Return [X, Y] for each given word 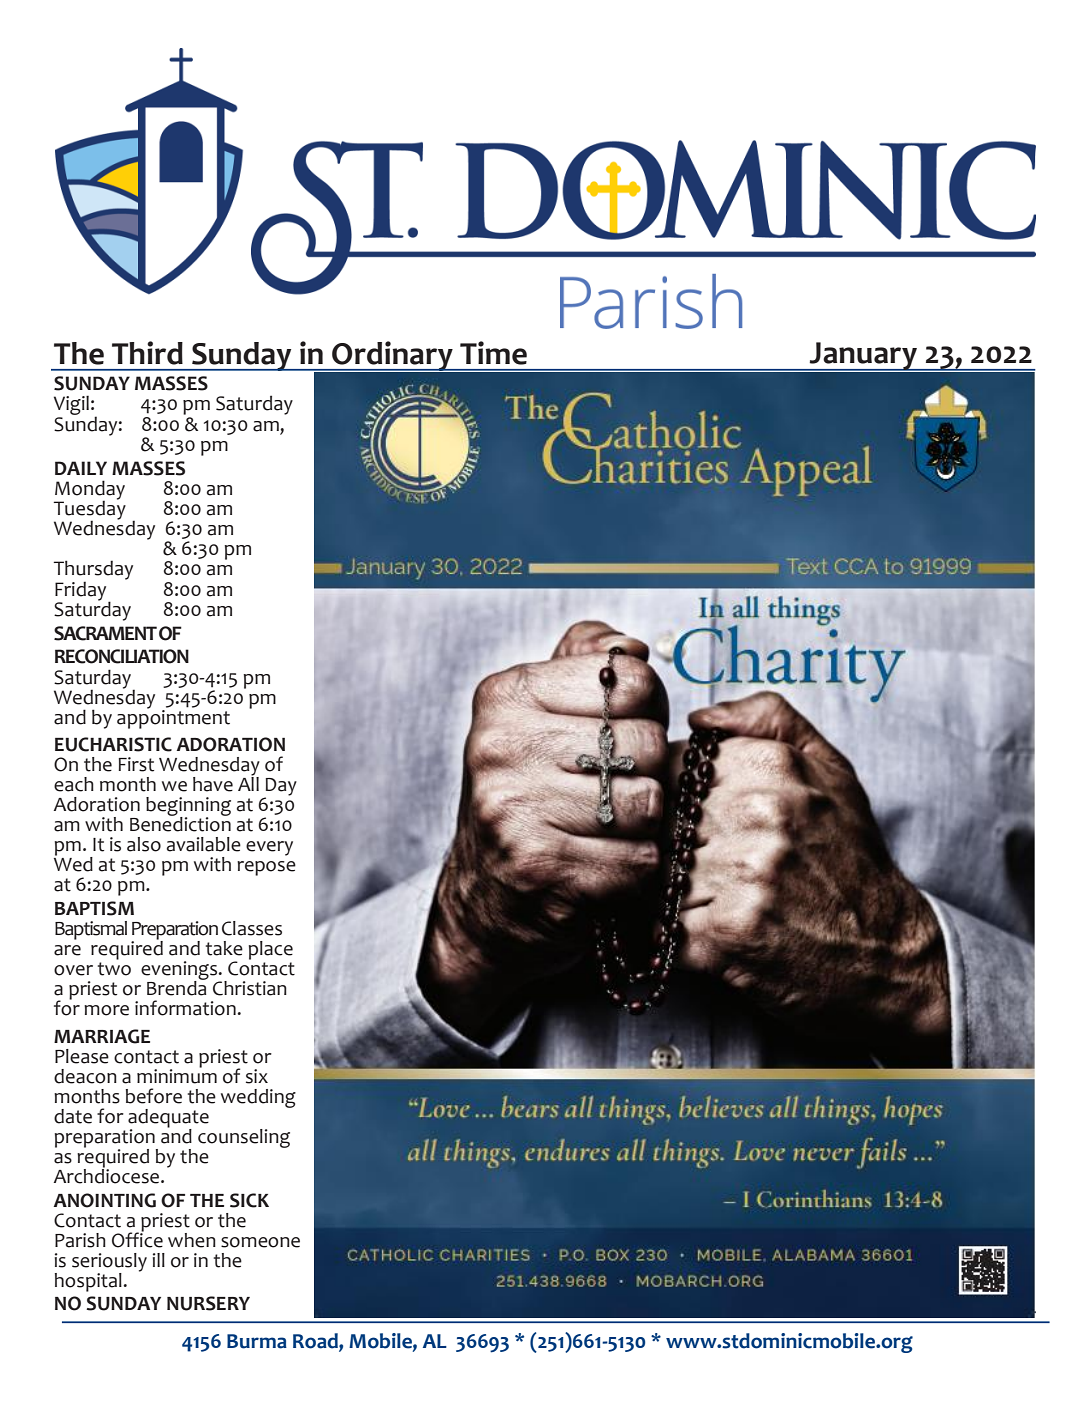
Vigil [71, 406]
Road [316, 1342]
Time [493, 353]
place [271, 950]
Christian [250, 988]
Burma [257, 1341]
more [106, 1010]
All [248, 782]
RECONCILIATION [122, 656]
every [269, 848]
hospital [88, 1282]
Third [147, 353]
